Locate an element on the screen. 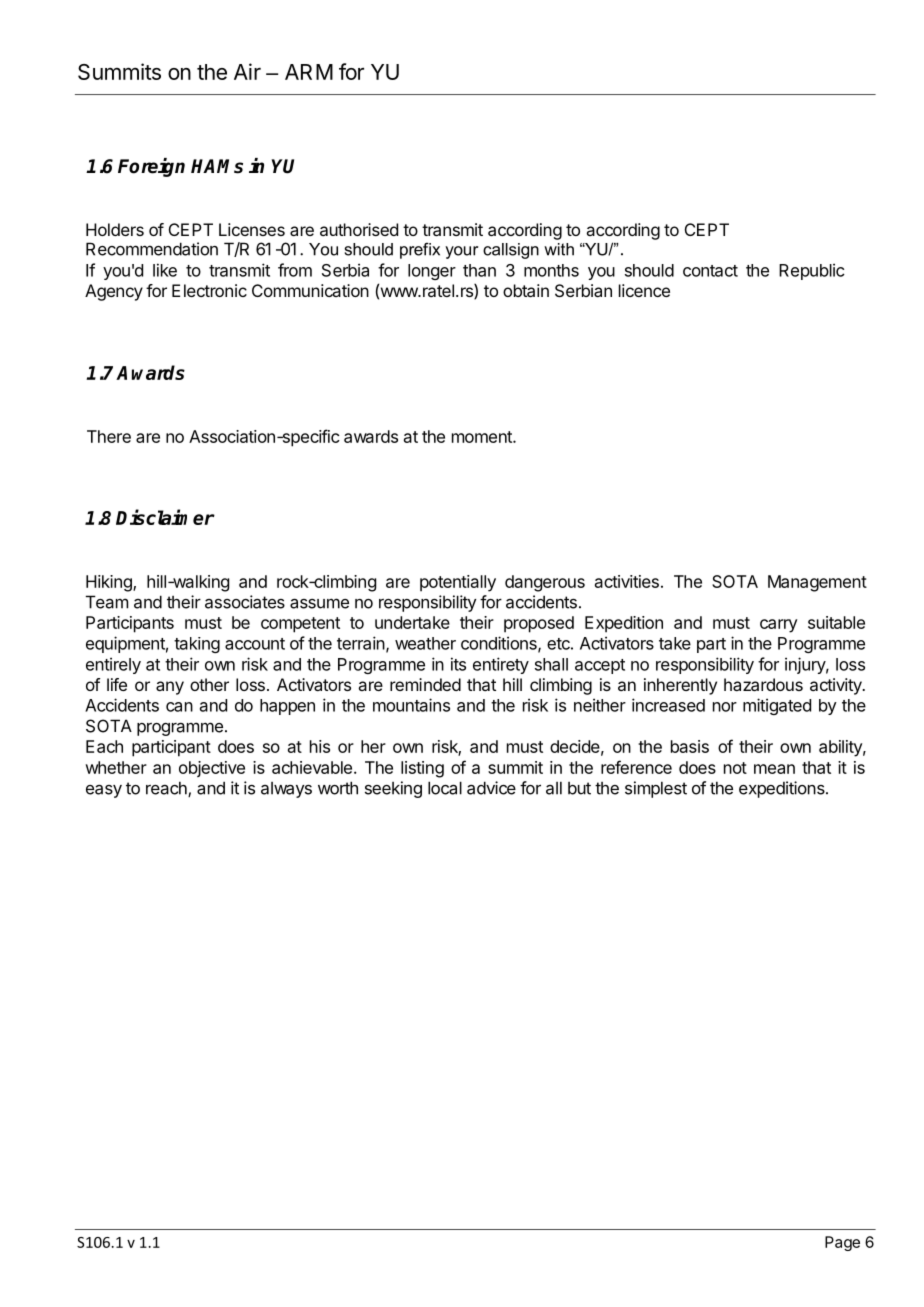  Page is located at coordinates (842, 1243).
